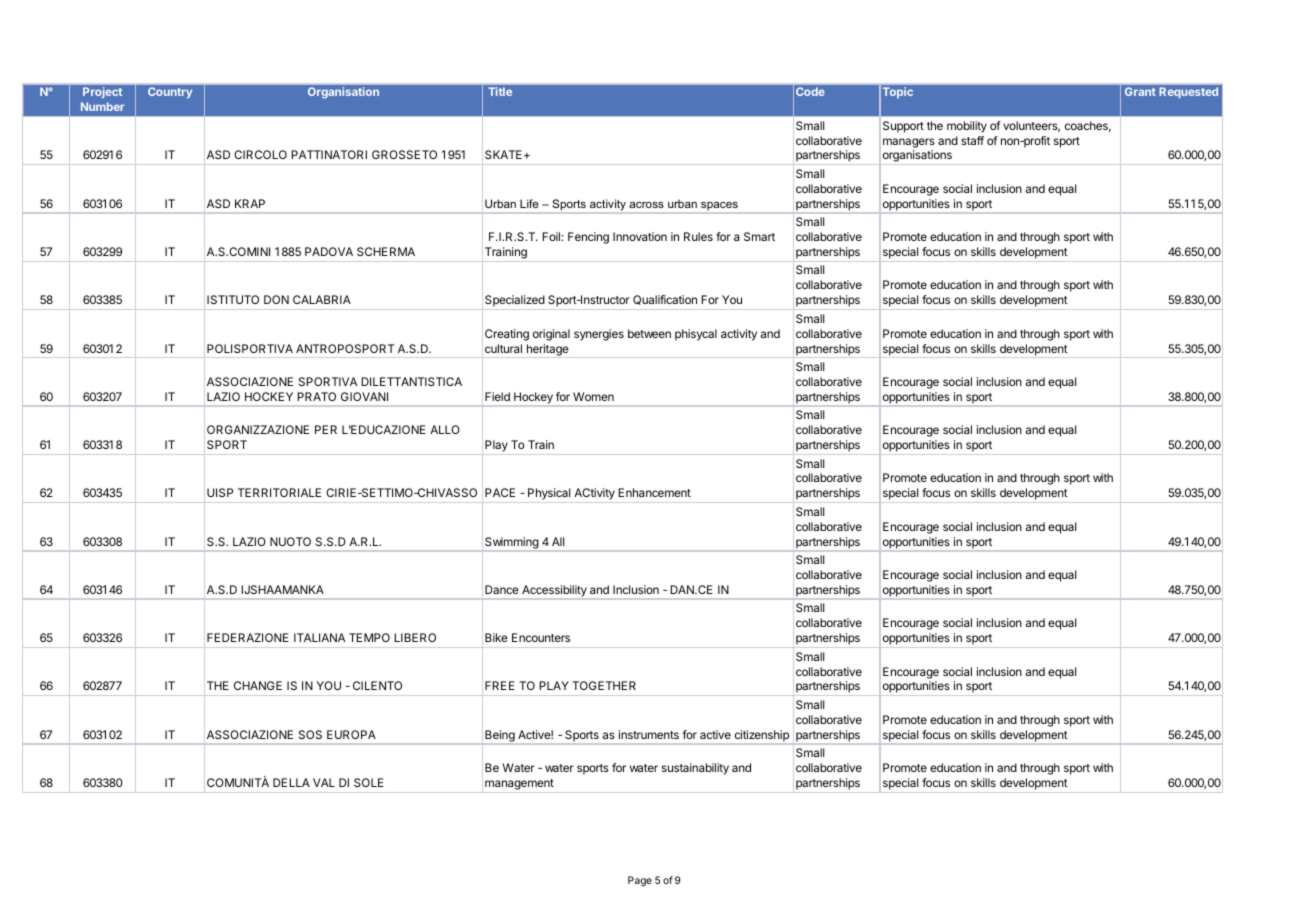 The image size is (1309, 924). What do you see at coordinates (761, 737) in the page?
I see `citizenship` at bounding box center [761, 737].
